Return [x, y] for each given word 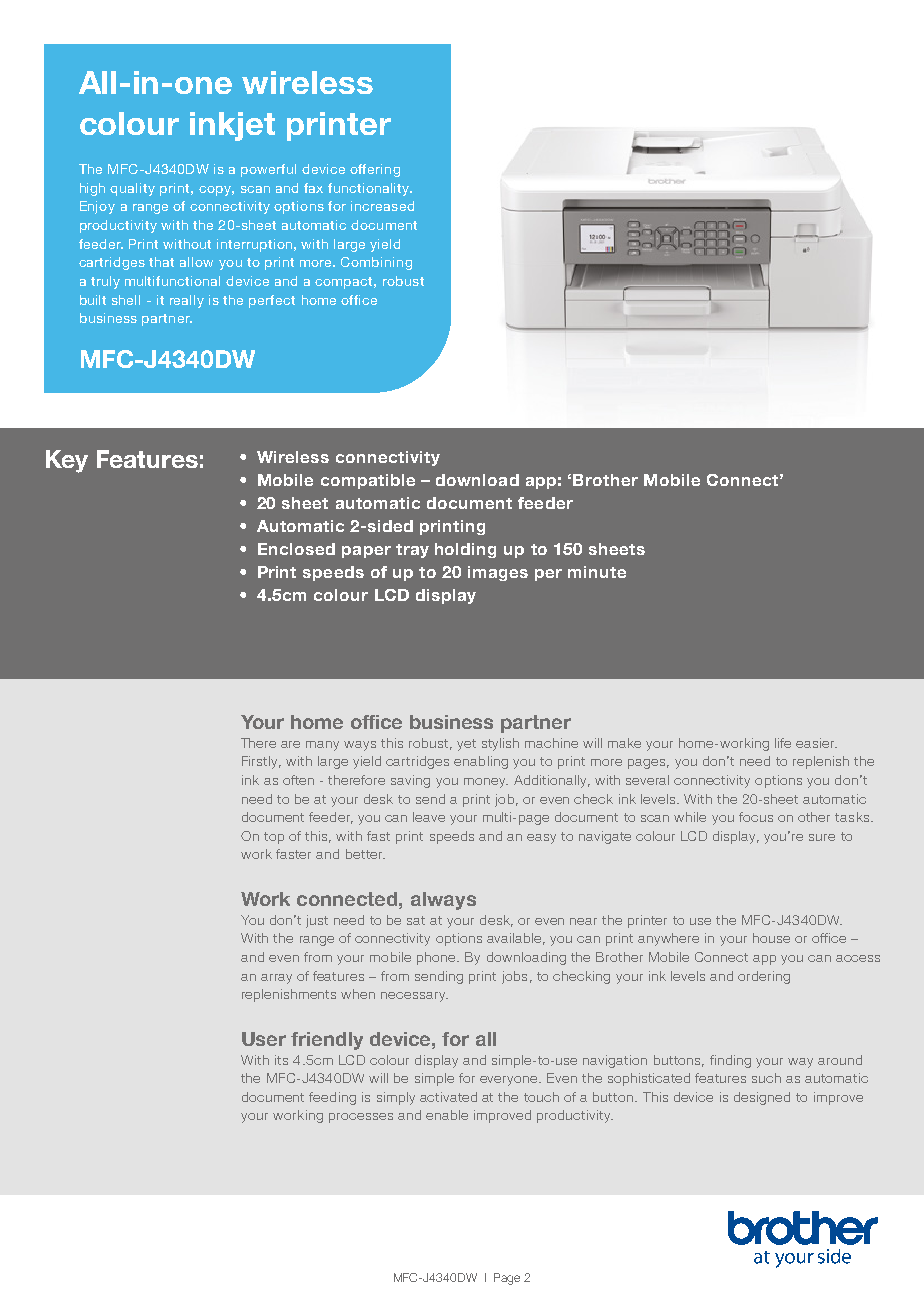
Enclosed [296, 549]
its [281, 1060]
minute [597, 572]
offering [375, 170]
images [498, 573]
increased [382, 206]
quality [132, 189]
